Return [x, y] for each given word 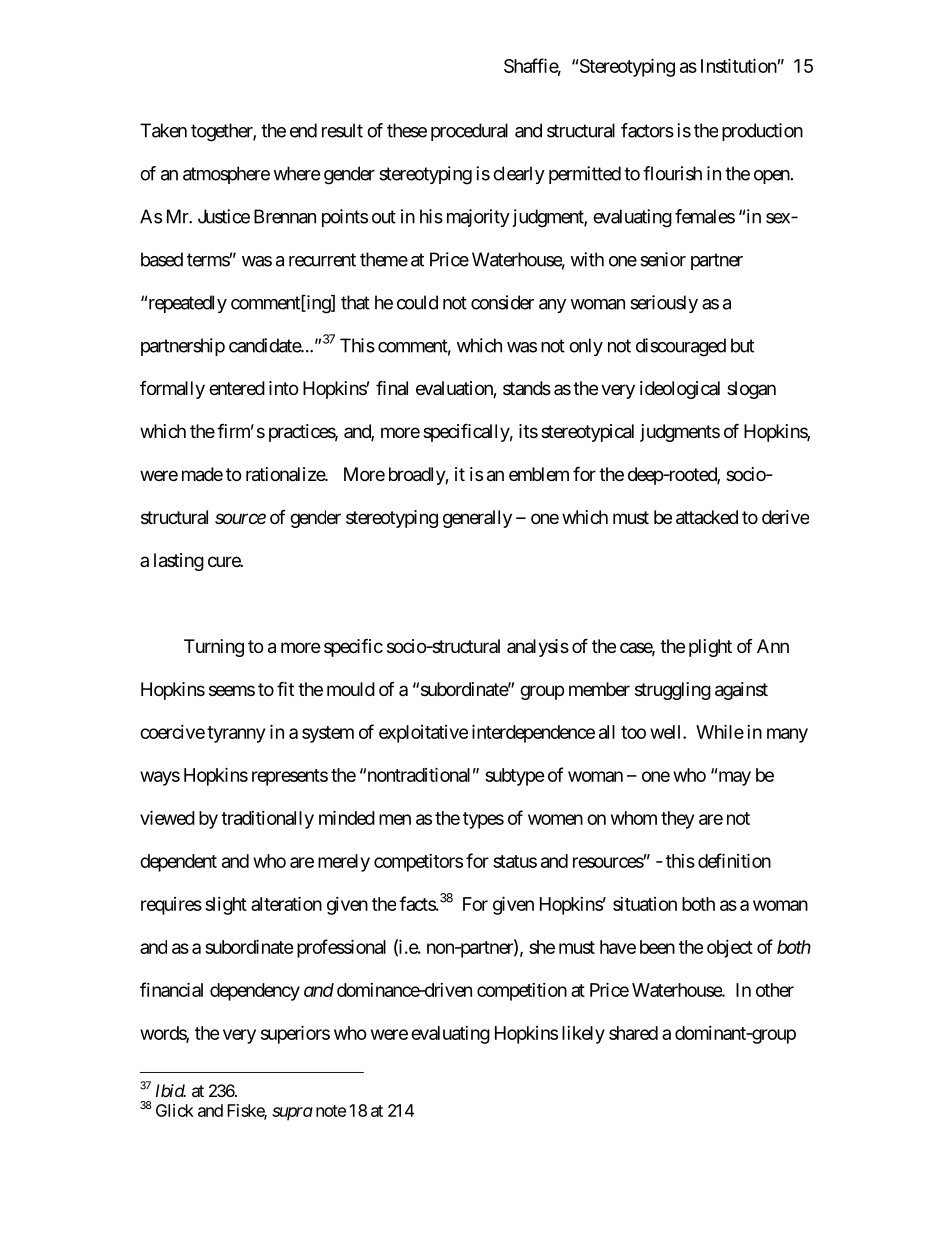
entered [237, 388]
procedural [469, 132]
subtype [515, 777]
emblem [539, 474]
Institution [739, 65]
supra [292, 1113]
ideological [680, 390]
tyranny [236, 734]
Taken [163, 130]
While [720, 731]
